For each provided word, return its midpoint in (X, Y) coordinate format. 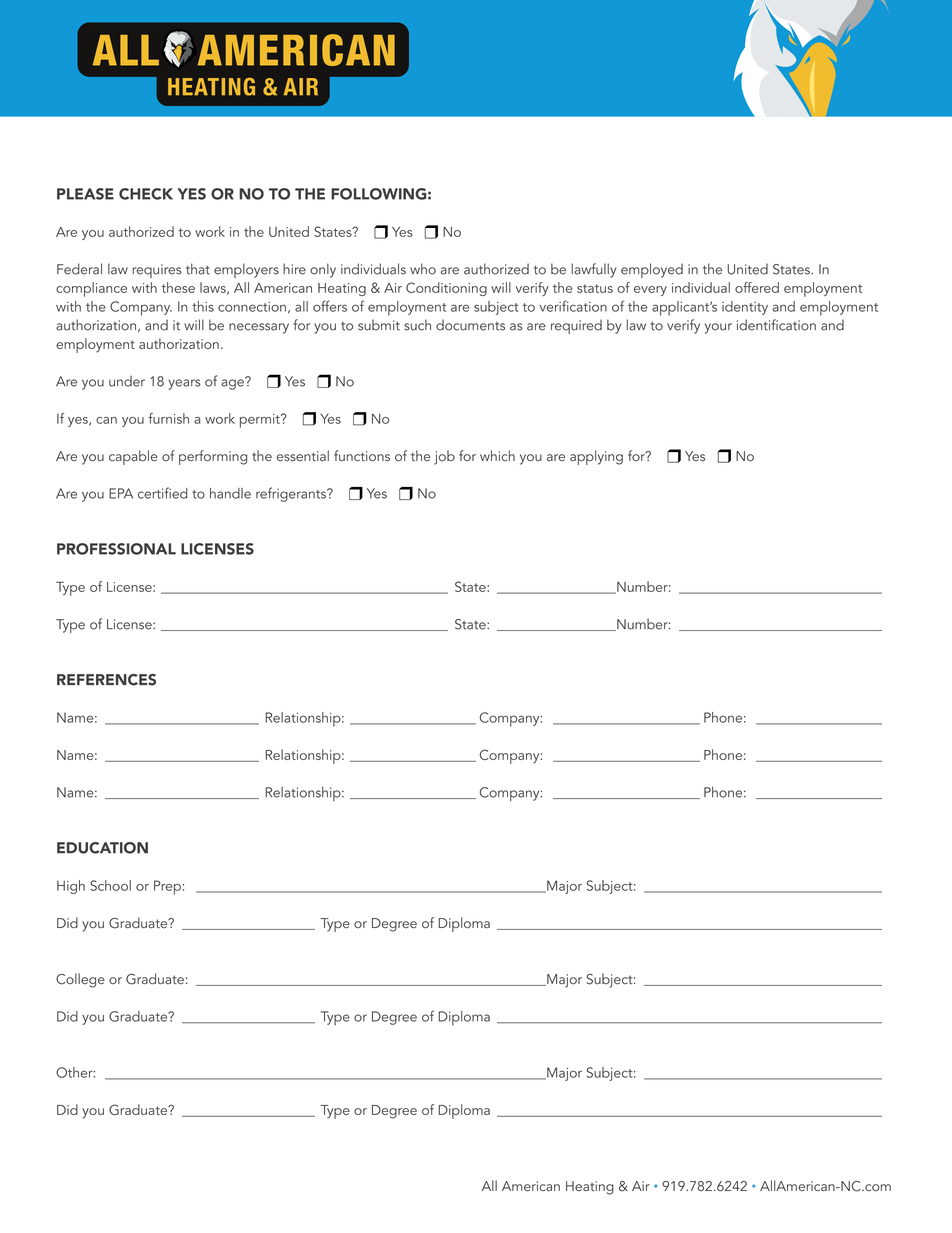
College (80, 980)
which (497, 455)
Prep (167, 887)
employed (652, 270)
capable (133, 457)
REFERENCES (106, 680)
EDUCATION (102, 848)
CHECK (146, 194)
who (423, 269)
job (444, 457)
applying (596, 457)
